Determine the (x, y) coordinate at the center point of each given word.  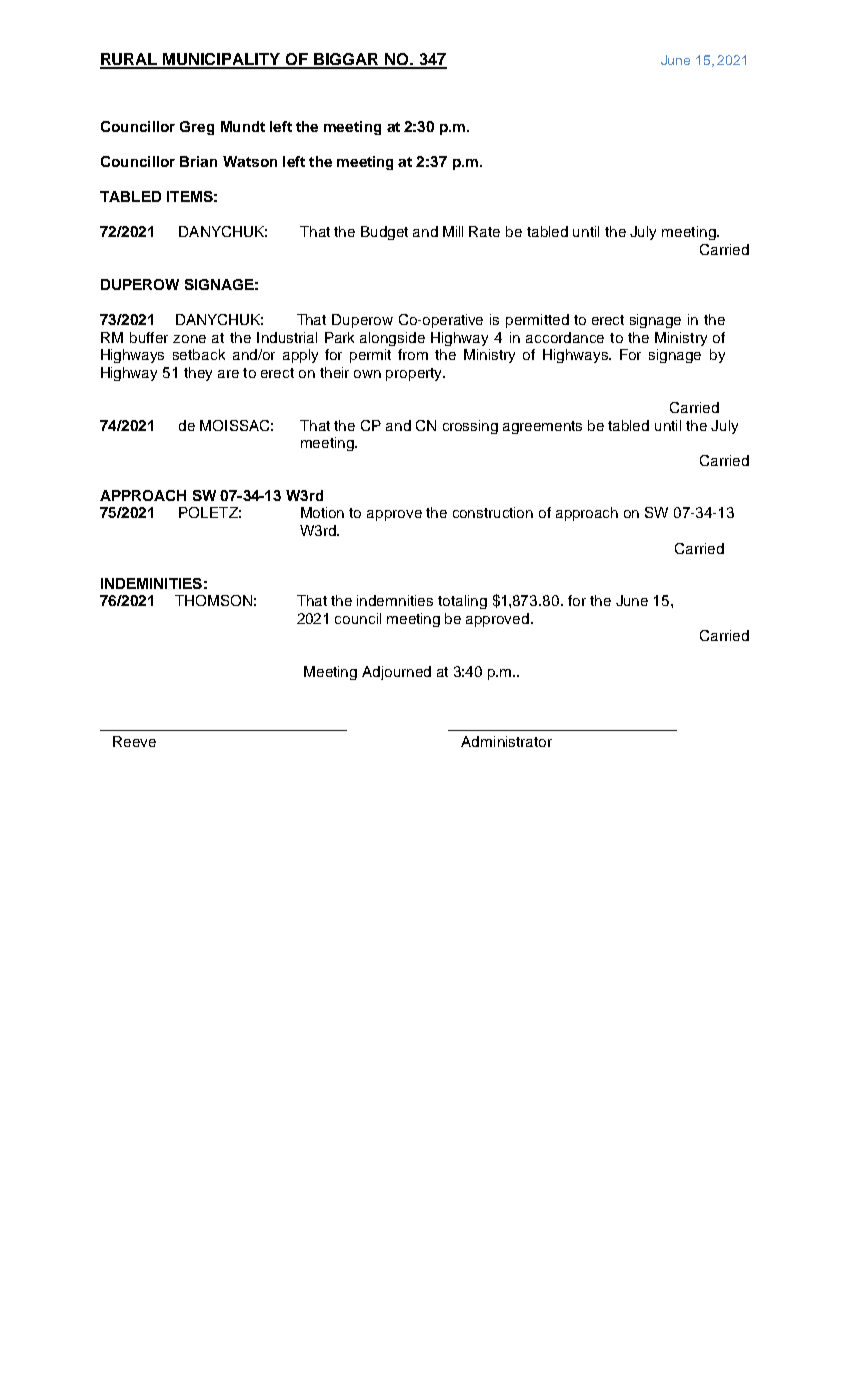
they (198, 374)
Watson (250, 161)
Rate (484, 231)
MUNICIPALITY (222, 60)
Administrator (506, 741)
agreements (542, 427)
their (334, 372)
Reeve (134, 741)
